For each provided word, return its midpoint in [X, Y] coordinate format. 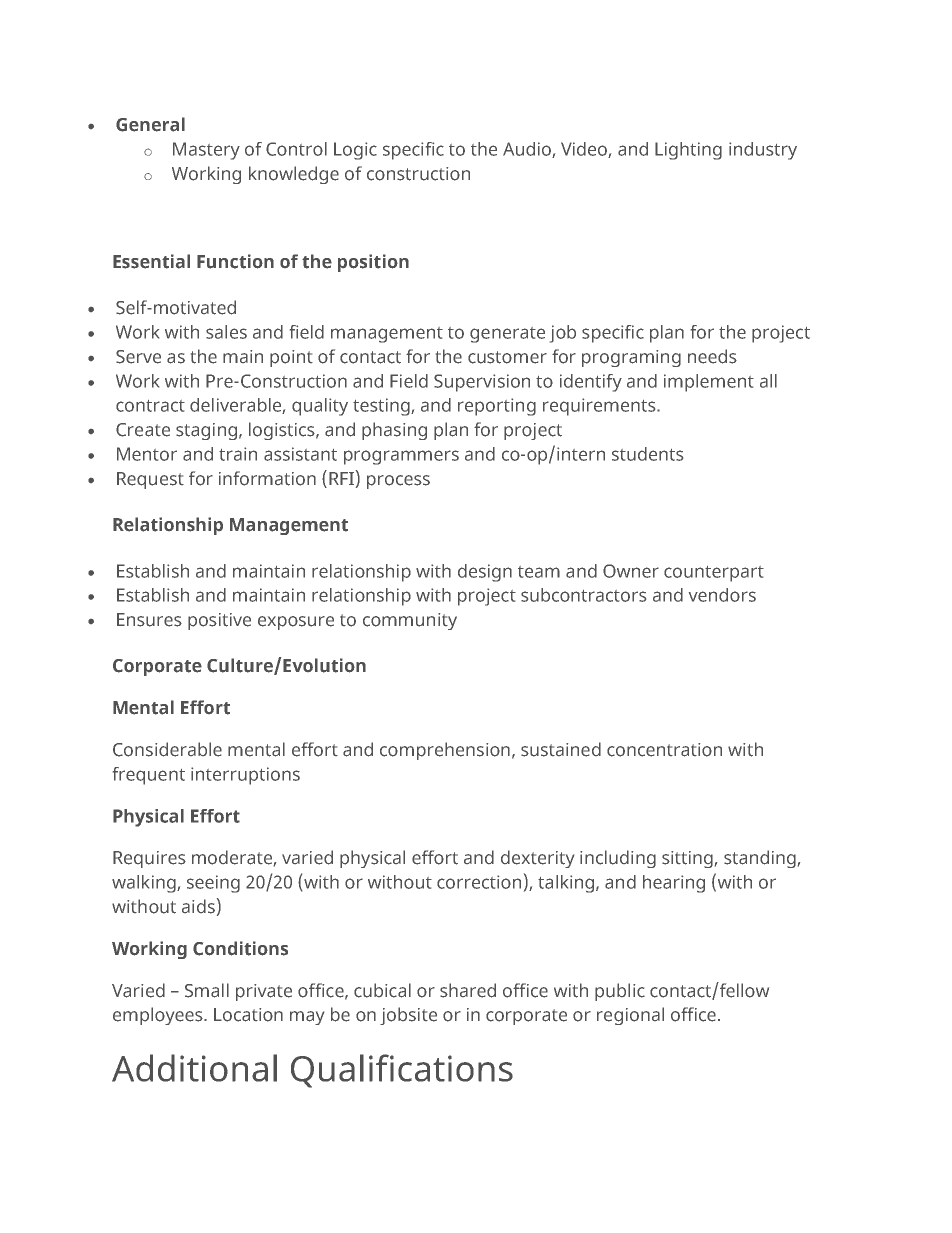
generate [507, 335]
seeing [213, 884]
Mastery [206, 151]
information [267, 478]
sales [226, 332]
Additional [194, 1068]
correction [479, 882]
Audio [528, 150]
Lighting [688, 151]
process [398, 482]
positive [219, 621]
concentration [664, 750]
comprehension [445, 751]
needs [712, 356]
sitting [687, 859]
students [647, 454]
